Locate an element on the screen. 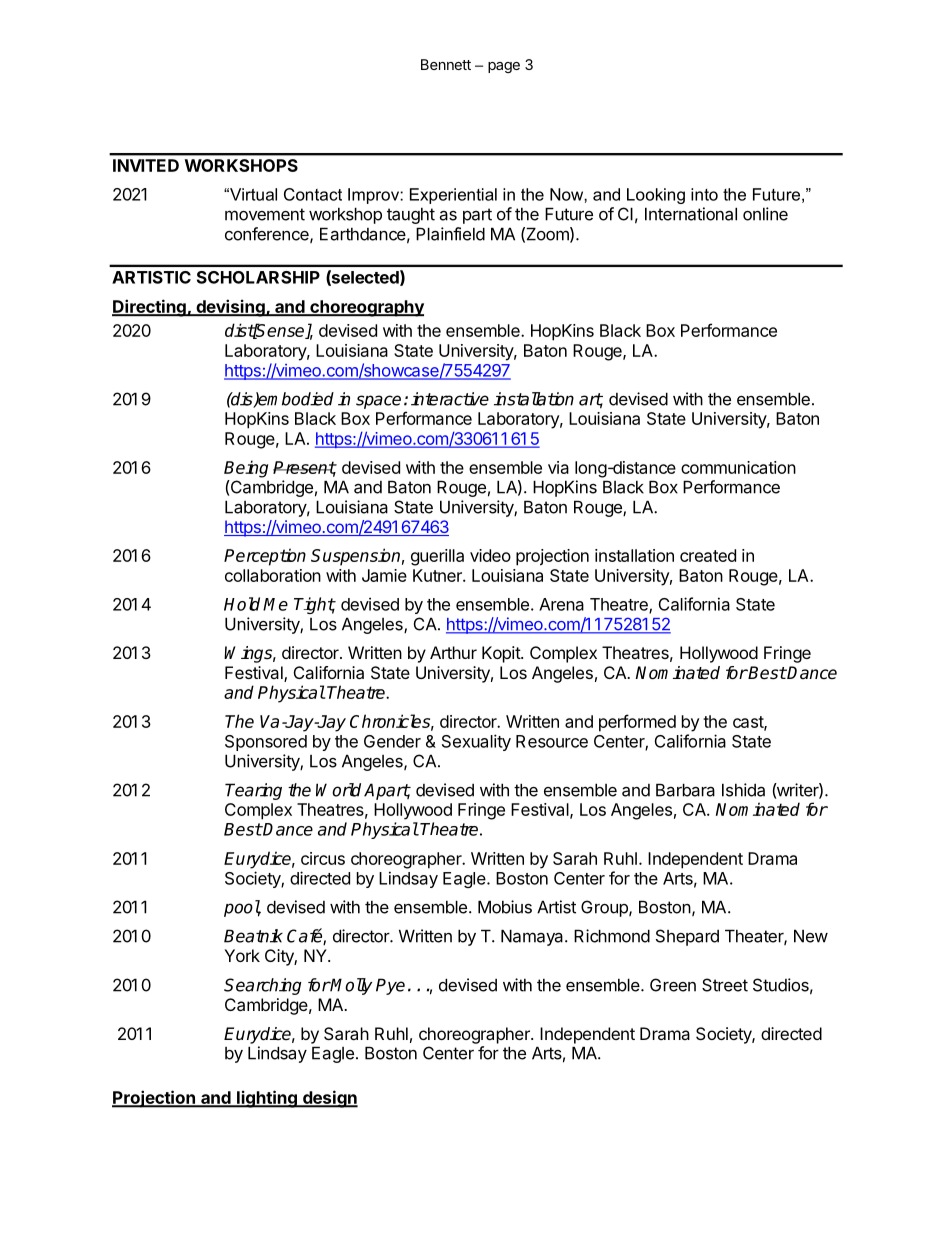 The width and height of the screenshot is (952, 1233). cast is located at coordinates (749, 723).
